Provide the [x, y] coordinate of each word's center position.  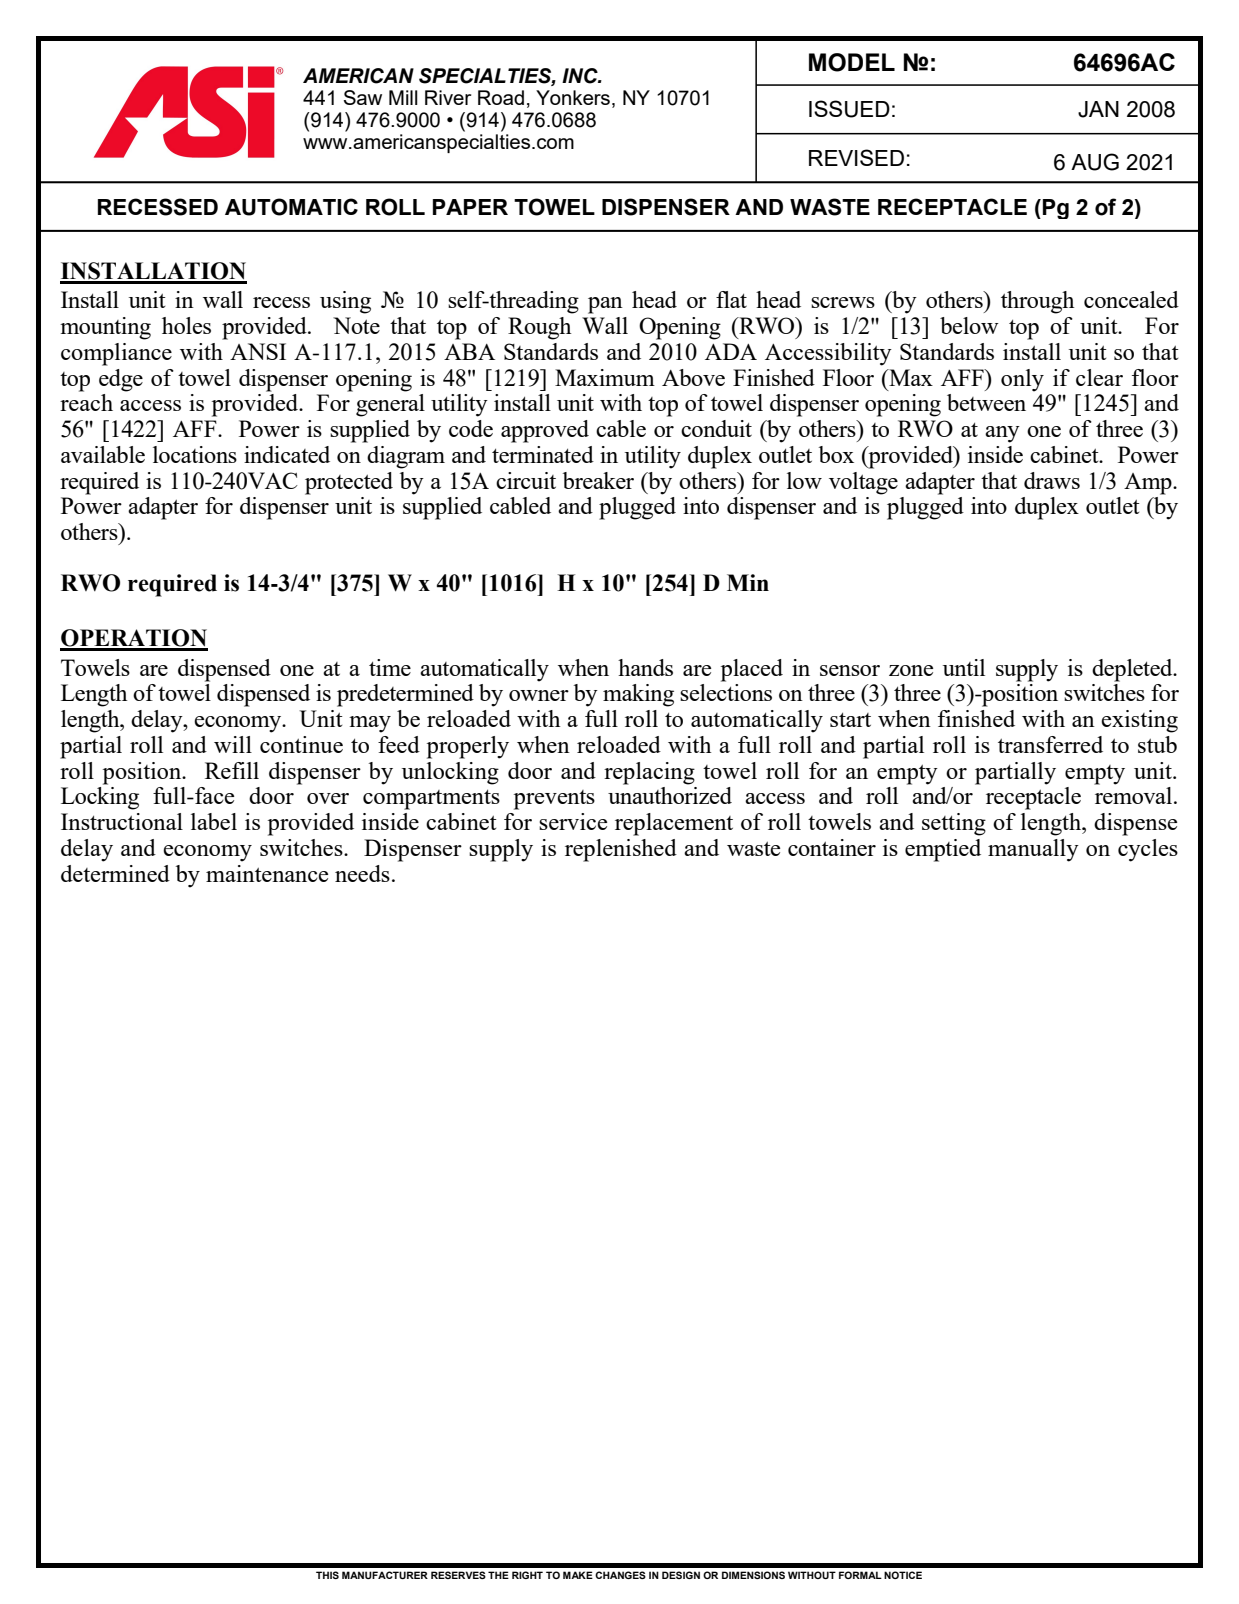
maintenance [267, 873]
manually [1033, 850]
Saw [363, 97]
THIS [327, 1575]
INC [581, 76]
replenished [621, 850]
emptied [943, 850]
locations [195, 454]
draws [1052, 480]
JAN [1098, 109]
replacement [674, 824]
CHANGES [620, 1575]
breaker [598, 480]
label [214, 821]
